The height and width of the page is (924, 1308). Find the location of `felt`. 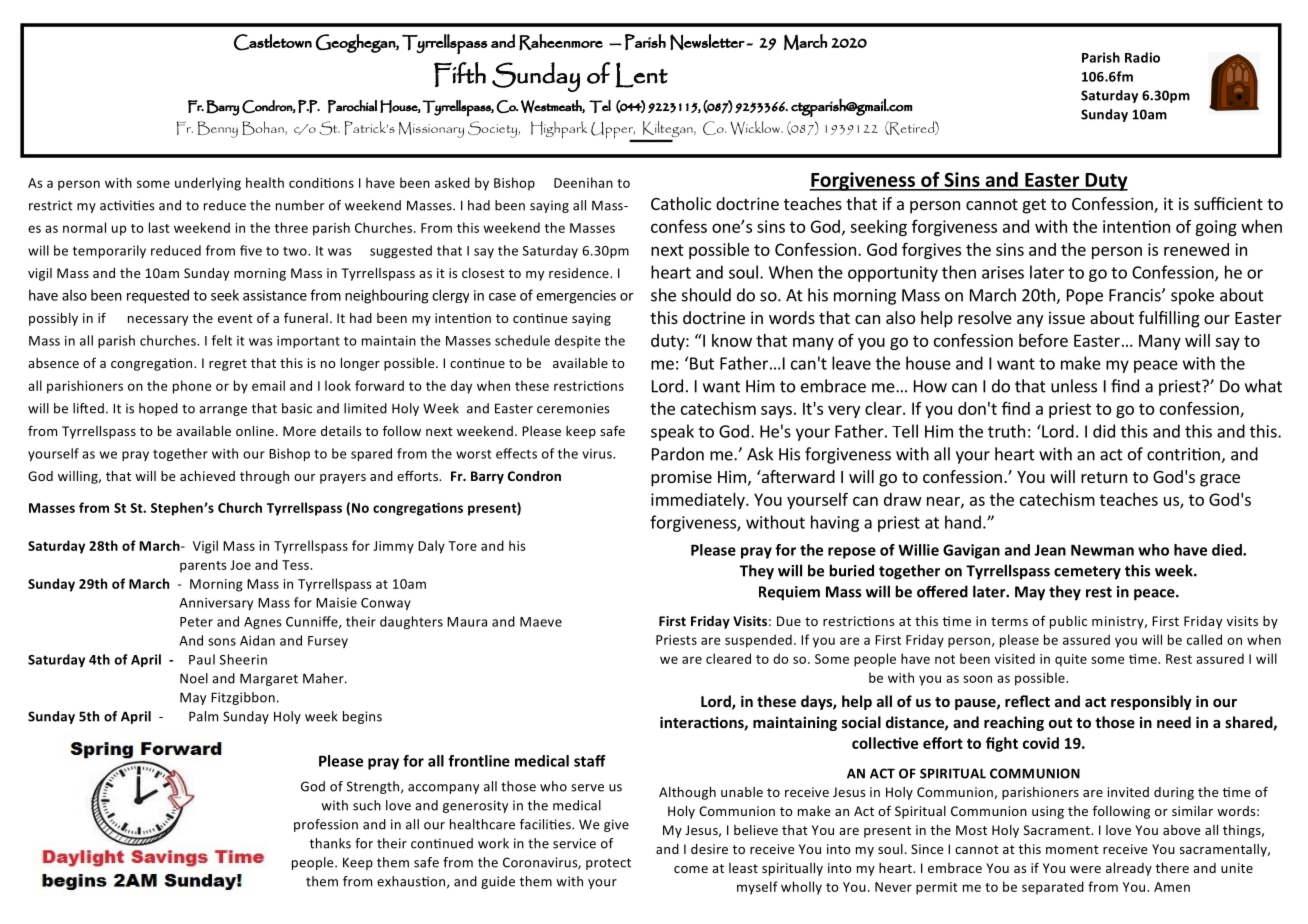

felt is located at coordinates (222, 340).
